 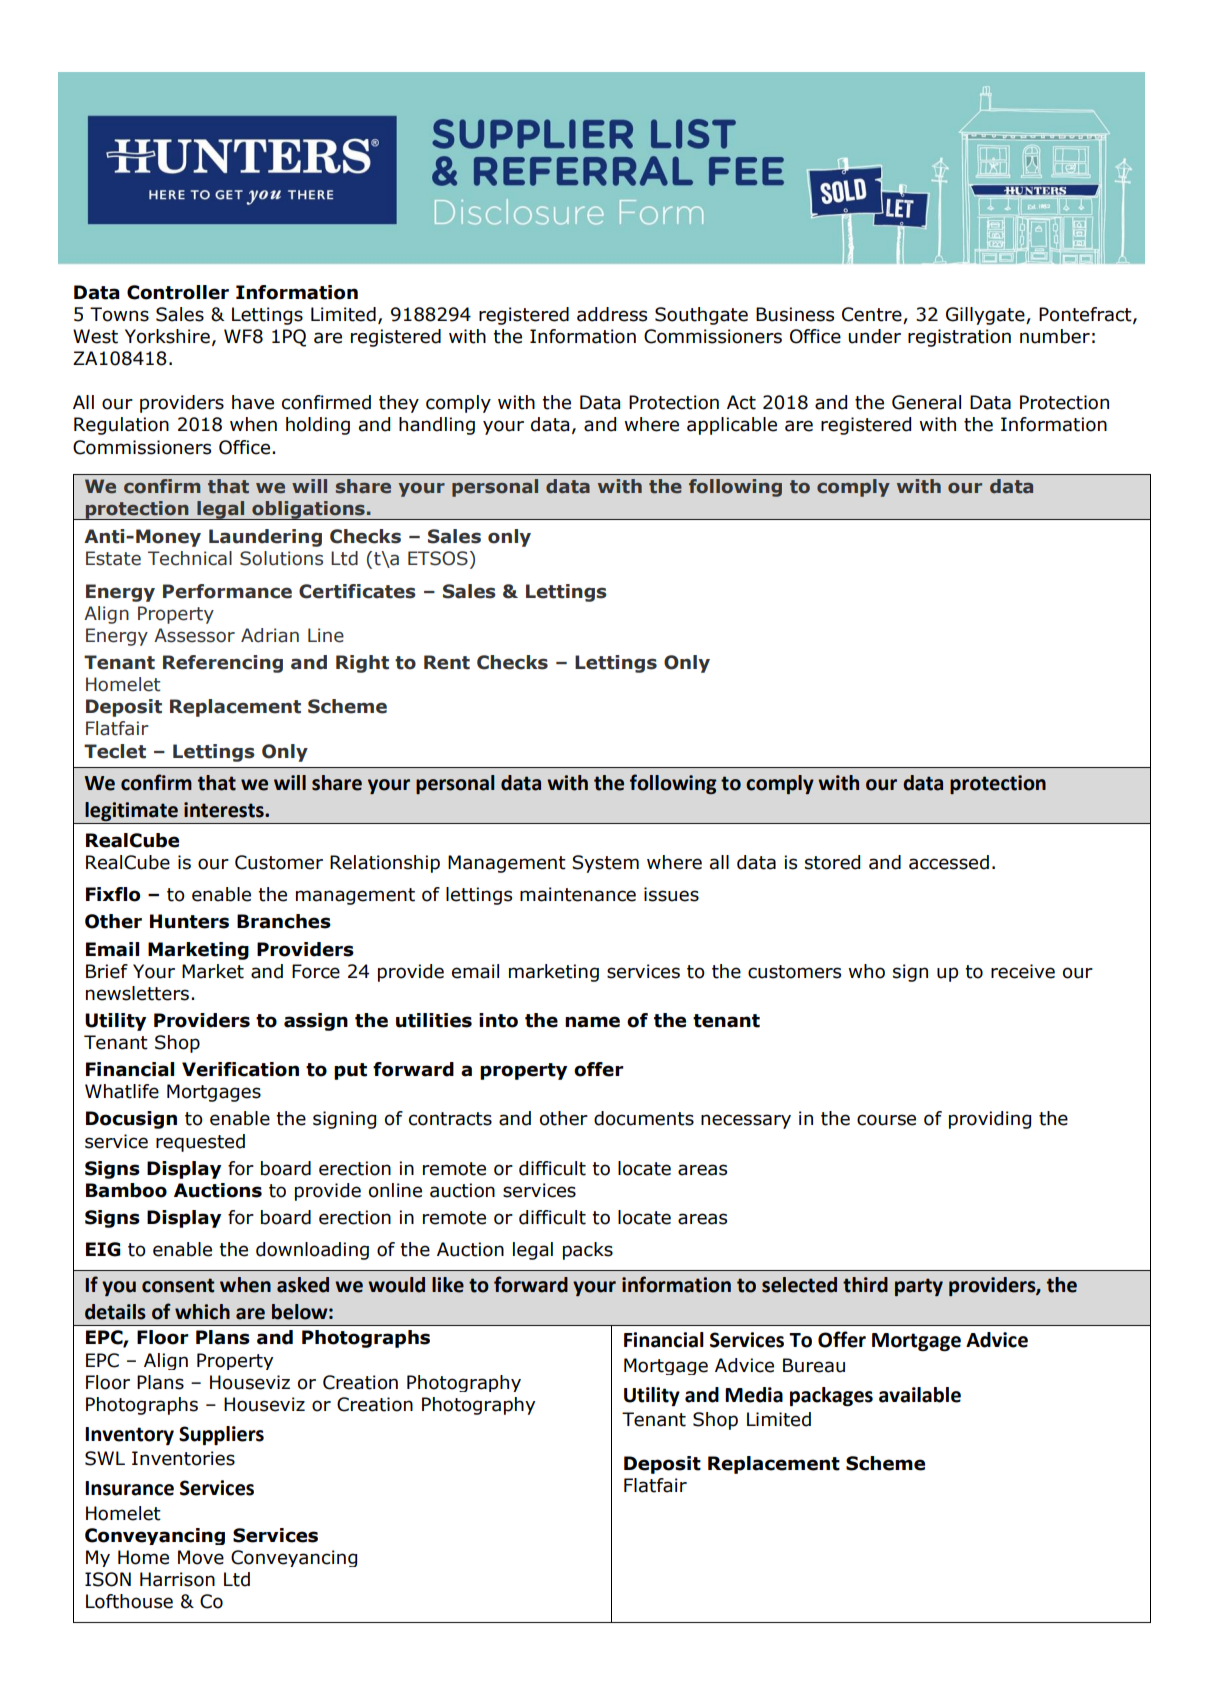 What do you see at coordinates (447, 662) in the page?
I see `Rent` at bounding box center [447, 662].
